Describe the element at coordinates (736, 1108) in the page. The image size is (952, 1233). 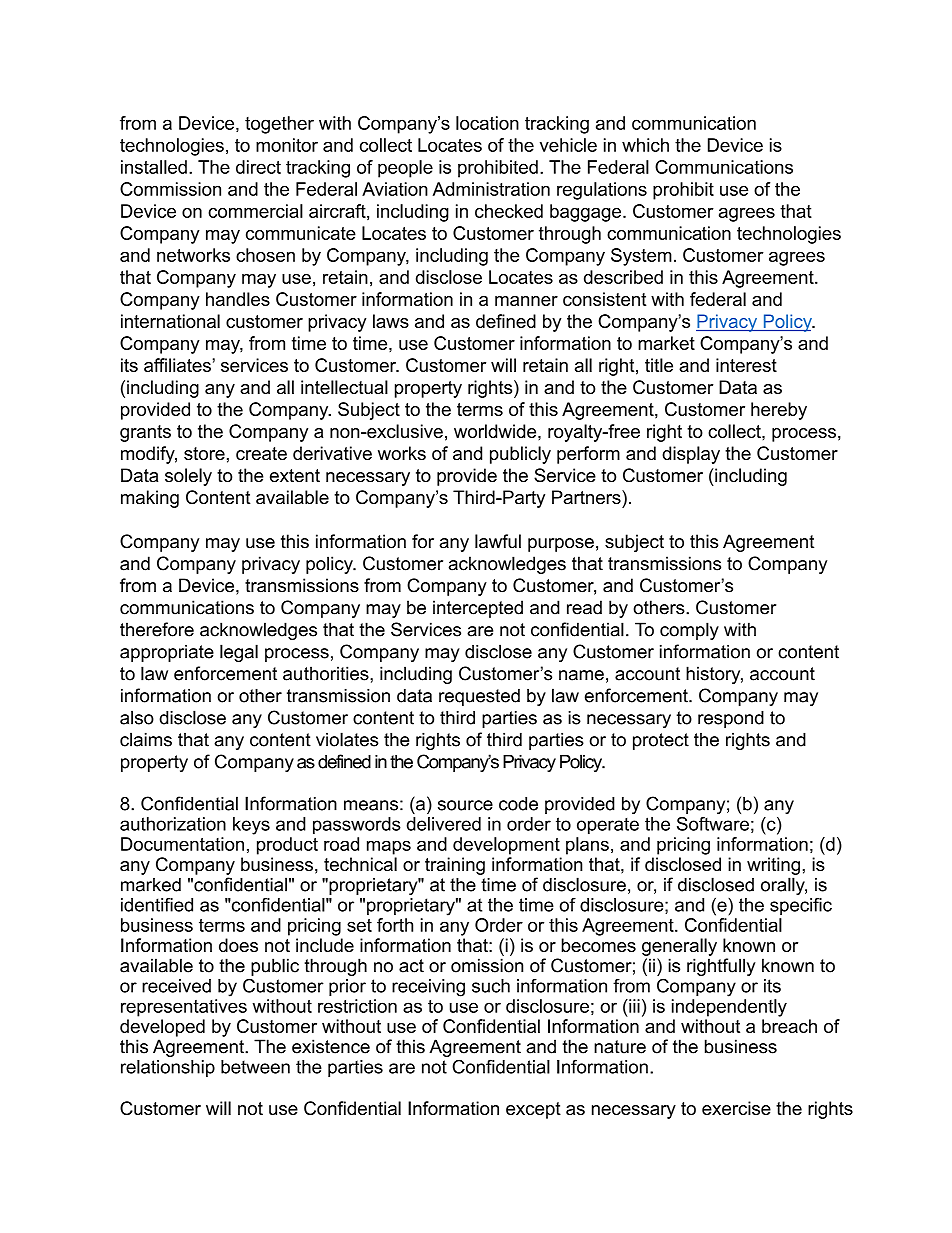
I see `exercise` at that location.
